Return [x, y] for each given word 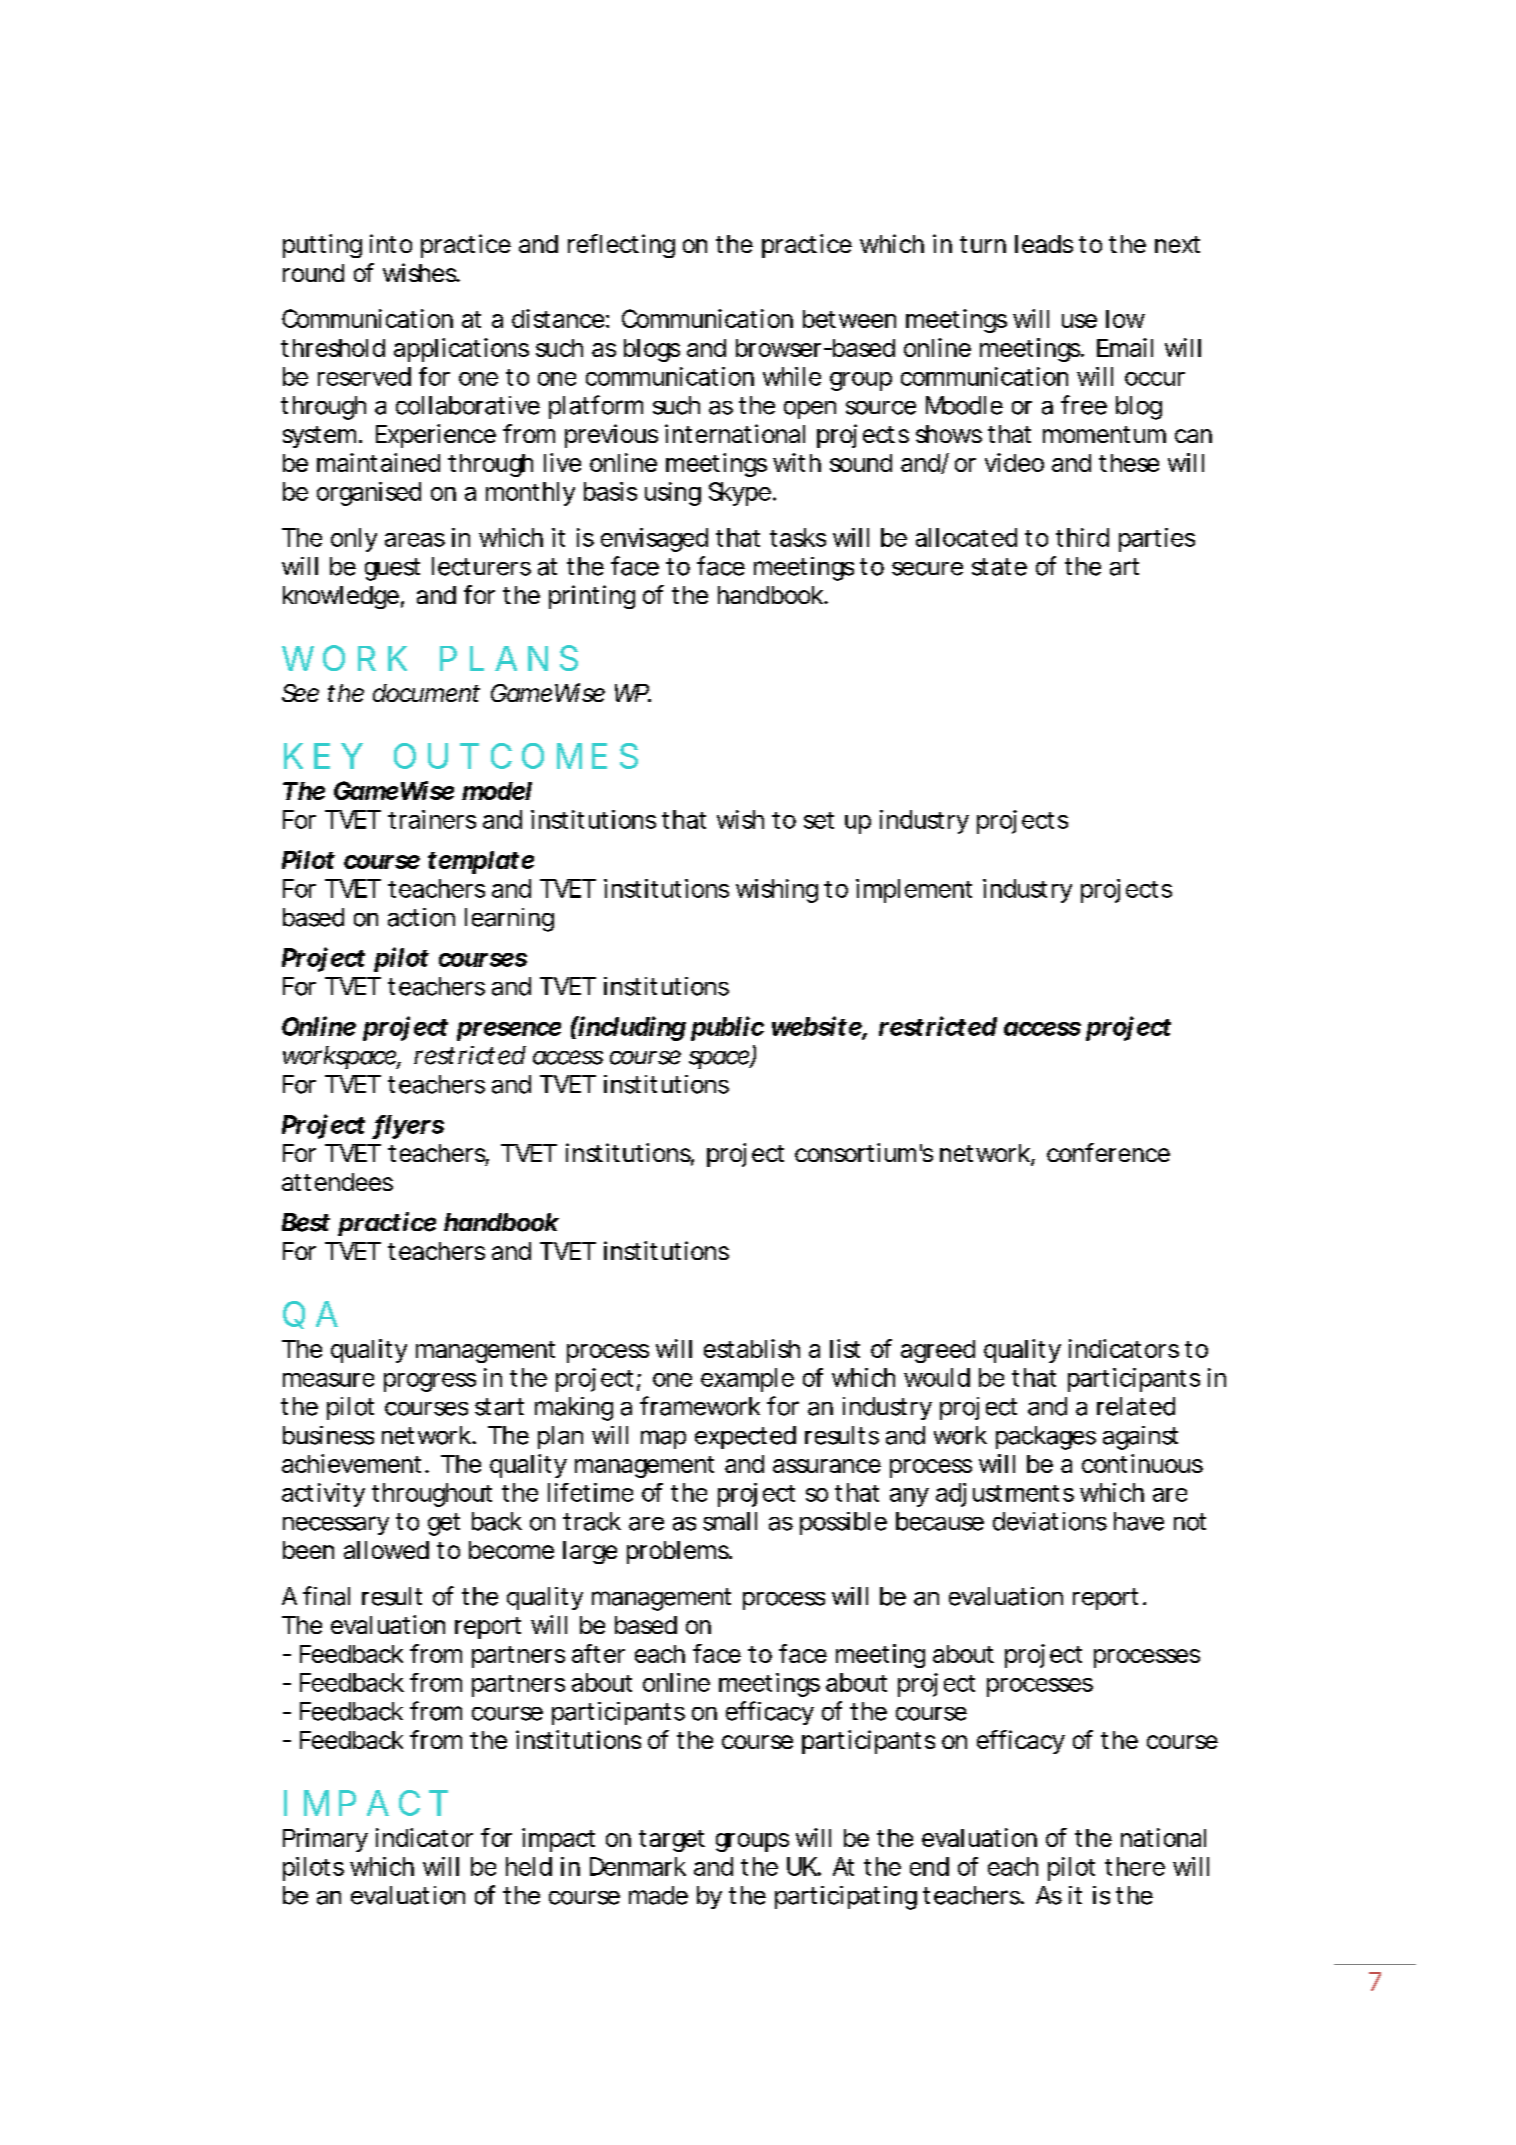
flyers [408, 1127]
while [792, 376]
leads [1044, 244]
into [391, 243]
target [672, 1841]
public [727, 1028]
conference [1108, 1152]
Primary [325, 1840]
